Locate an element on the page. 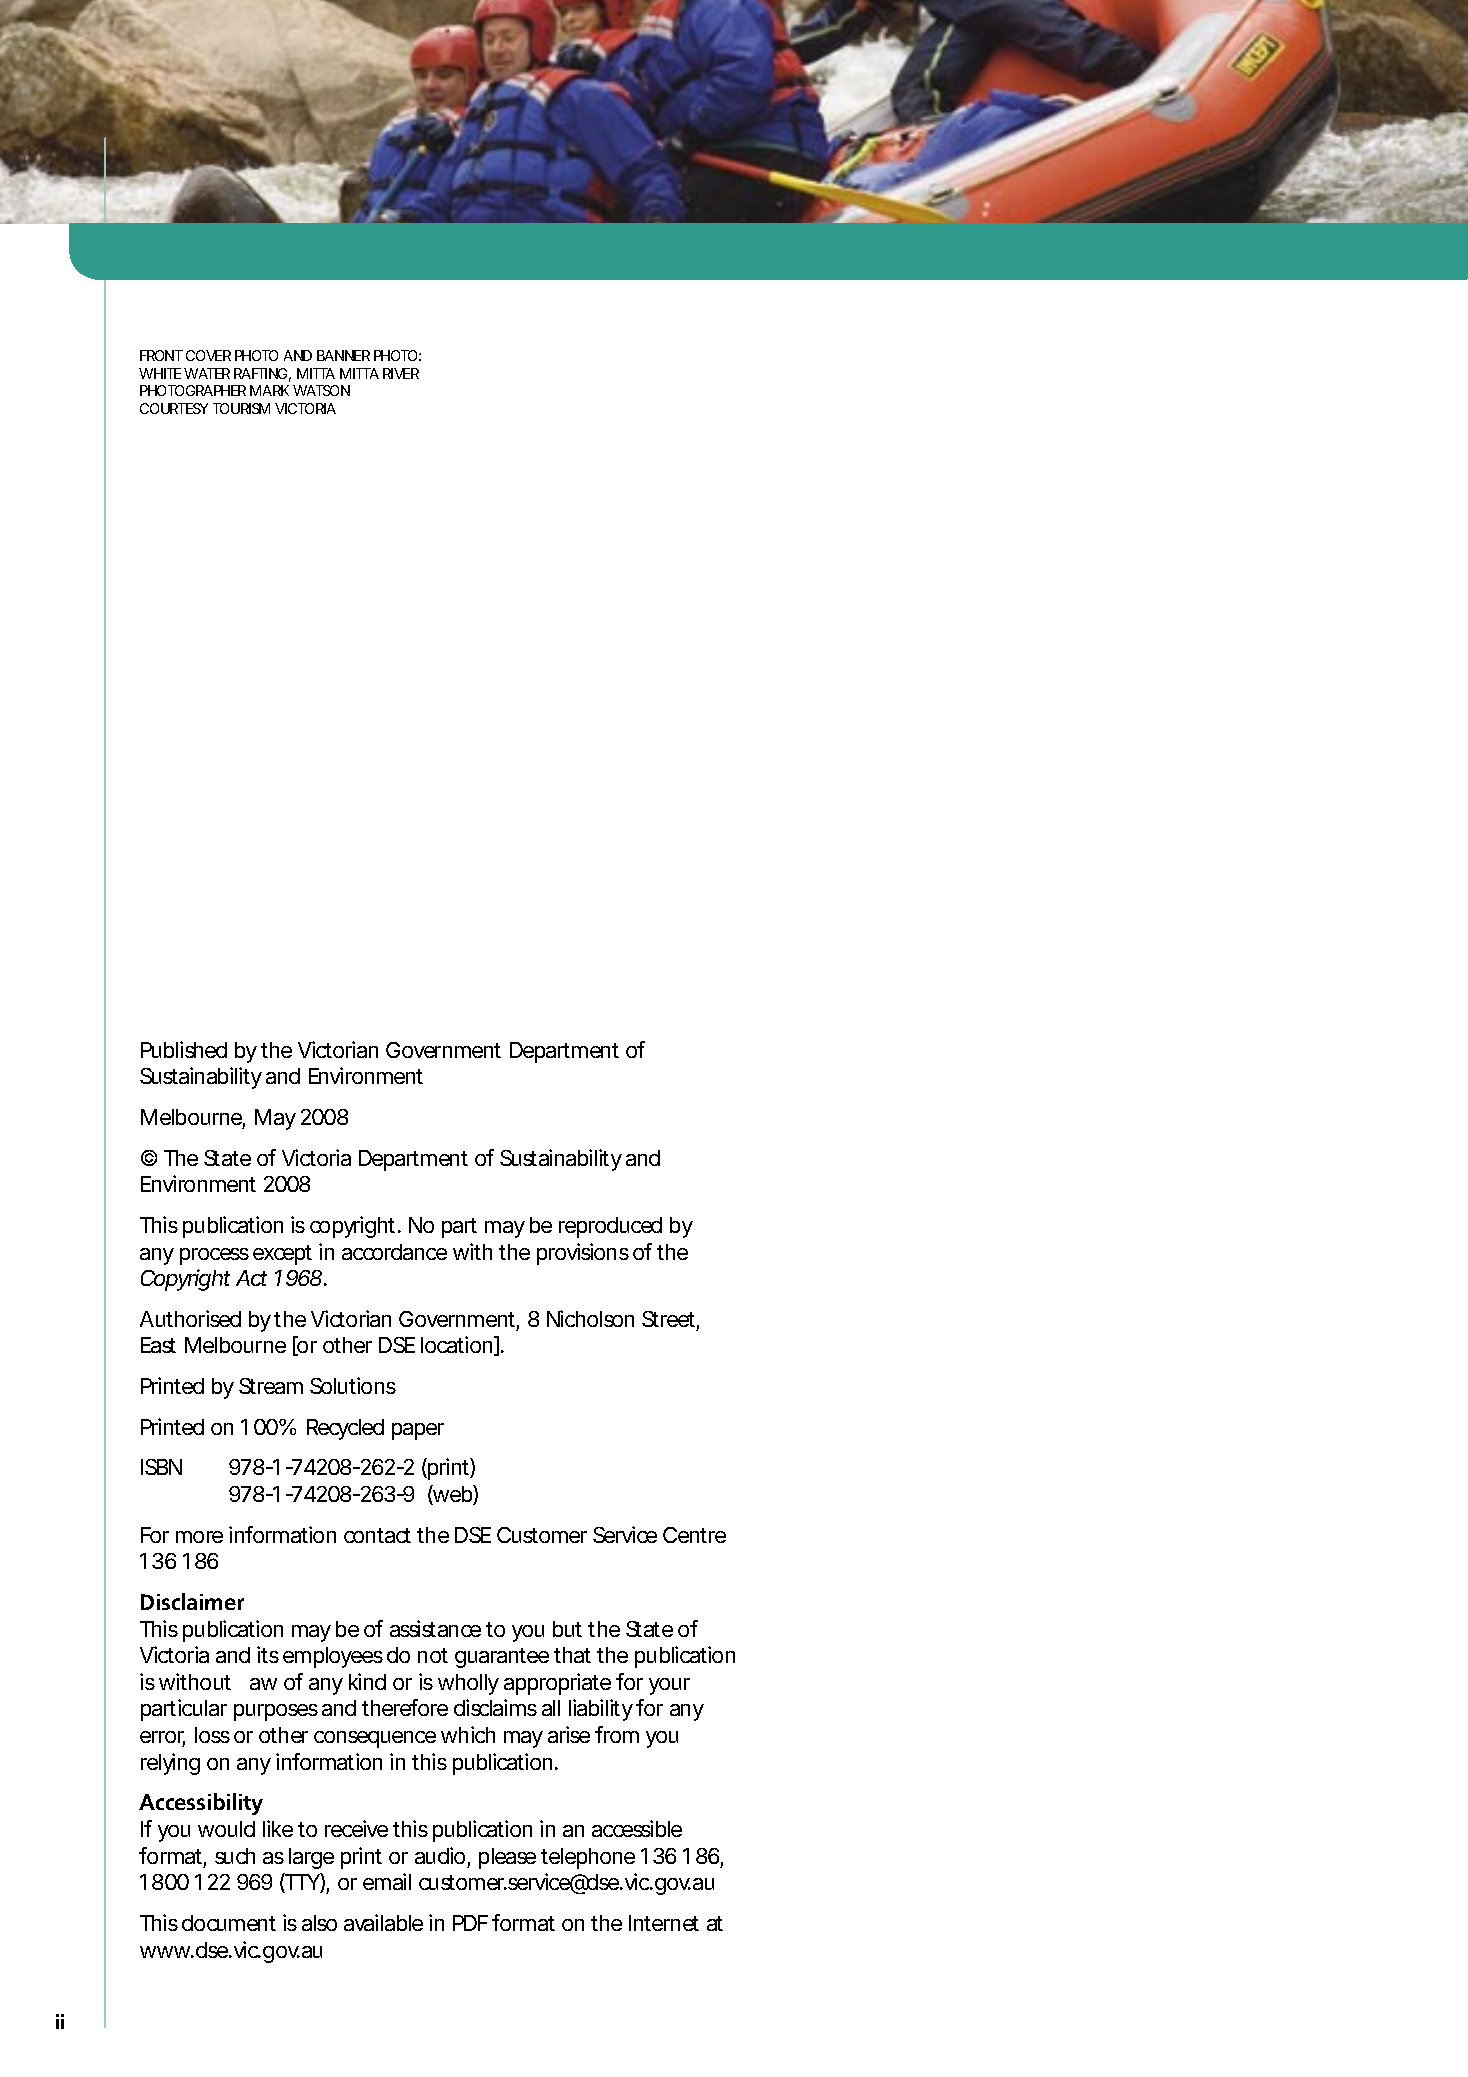  reproduced is located at coordinates (610, 1227).
